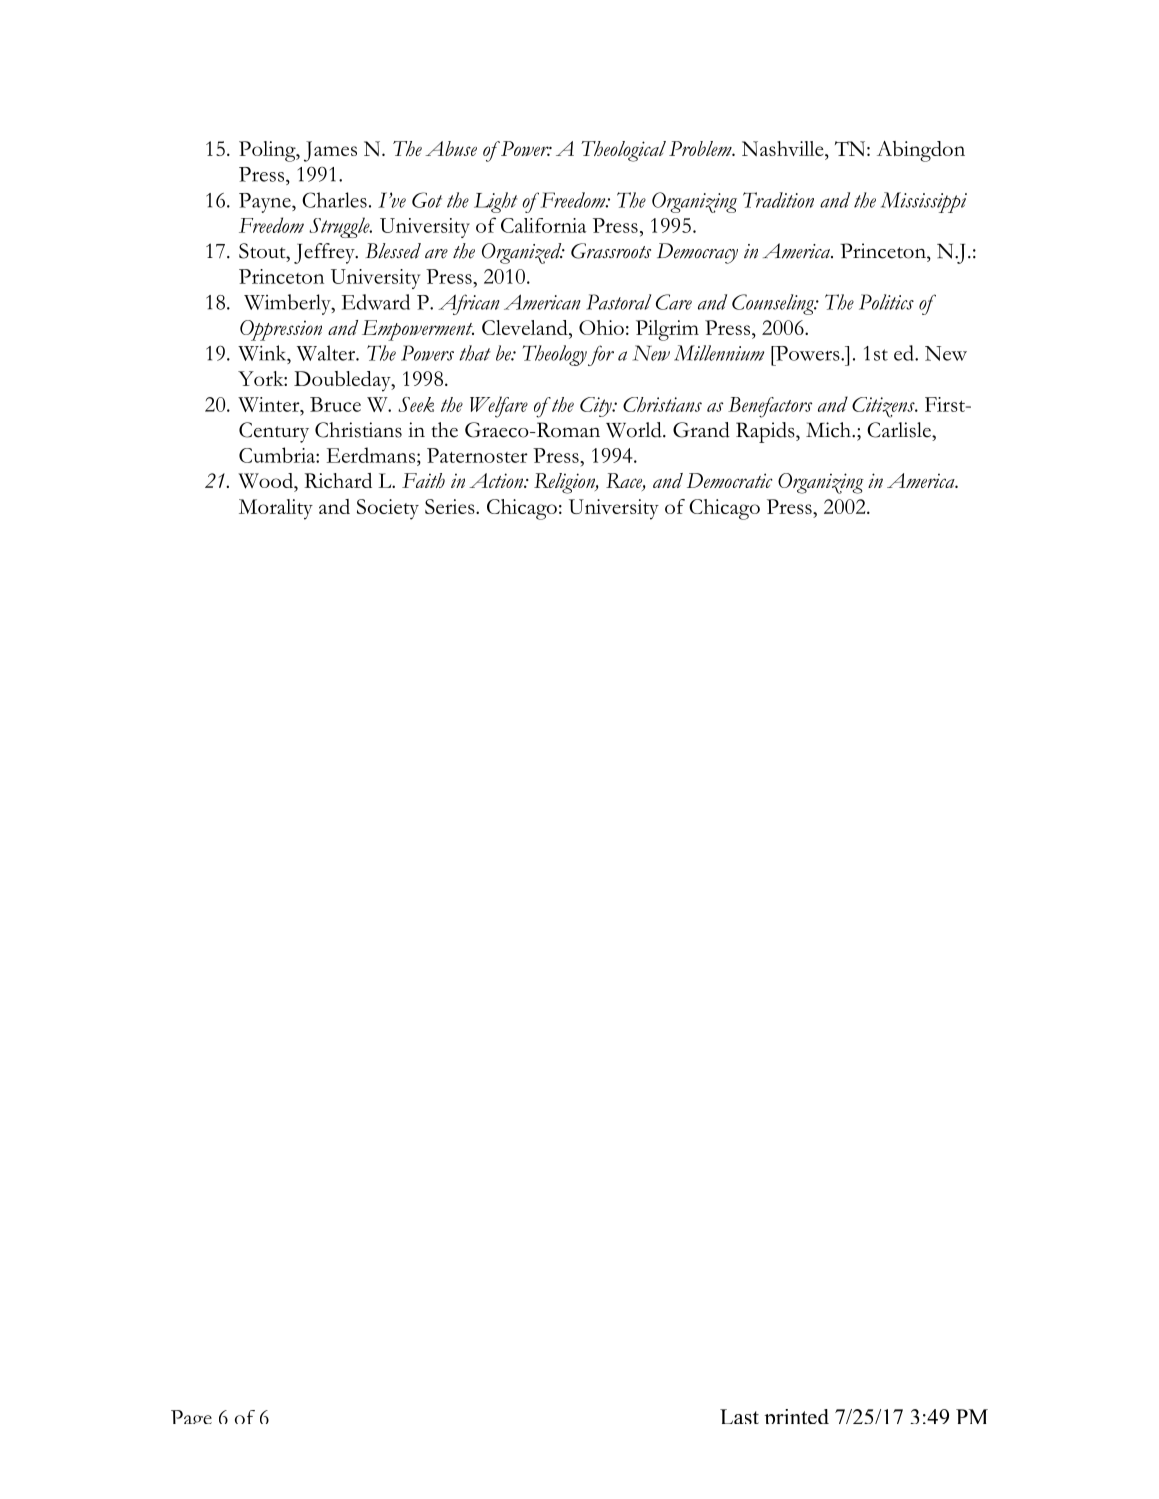 This screenshot has width=1159, height=1499. What do you see at coordinates (778, 200) in the screenshot?
I see `Tradition` at bounding box center [778, 200].
